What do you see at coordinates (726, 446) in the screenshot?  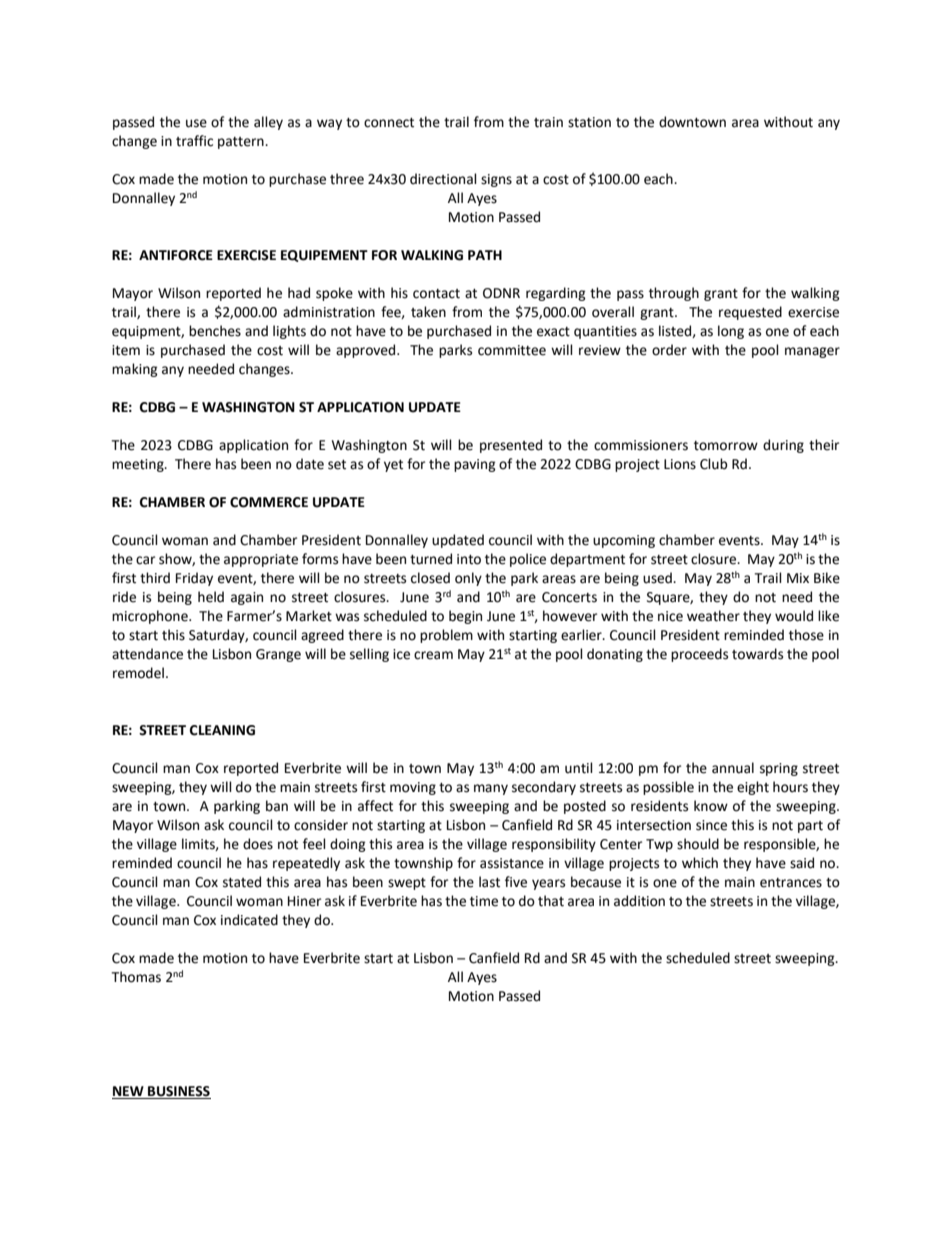 I see `tomorrow` at bounding box center [726, 446].
